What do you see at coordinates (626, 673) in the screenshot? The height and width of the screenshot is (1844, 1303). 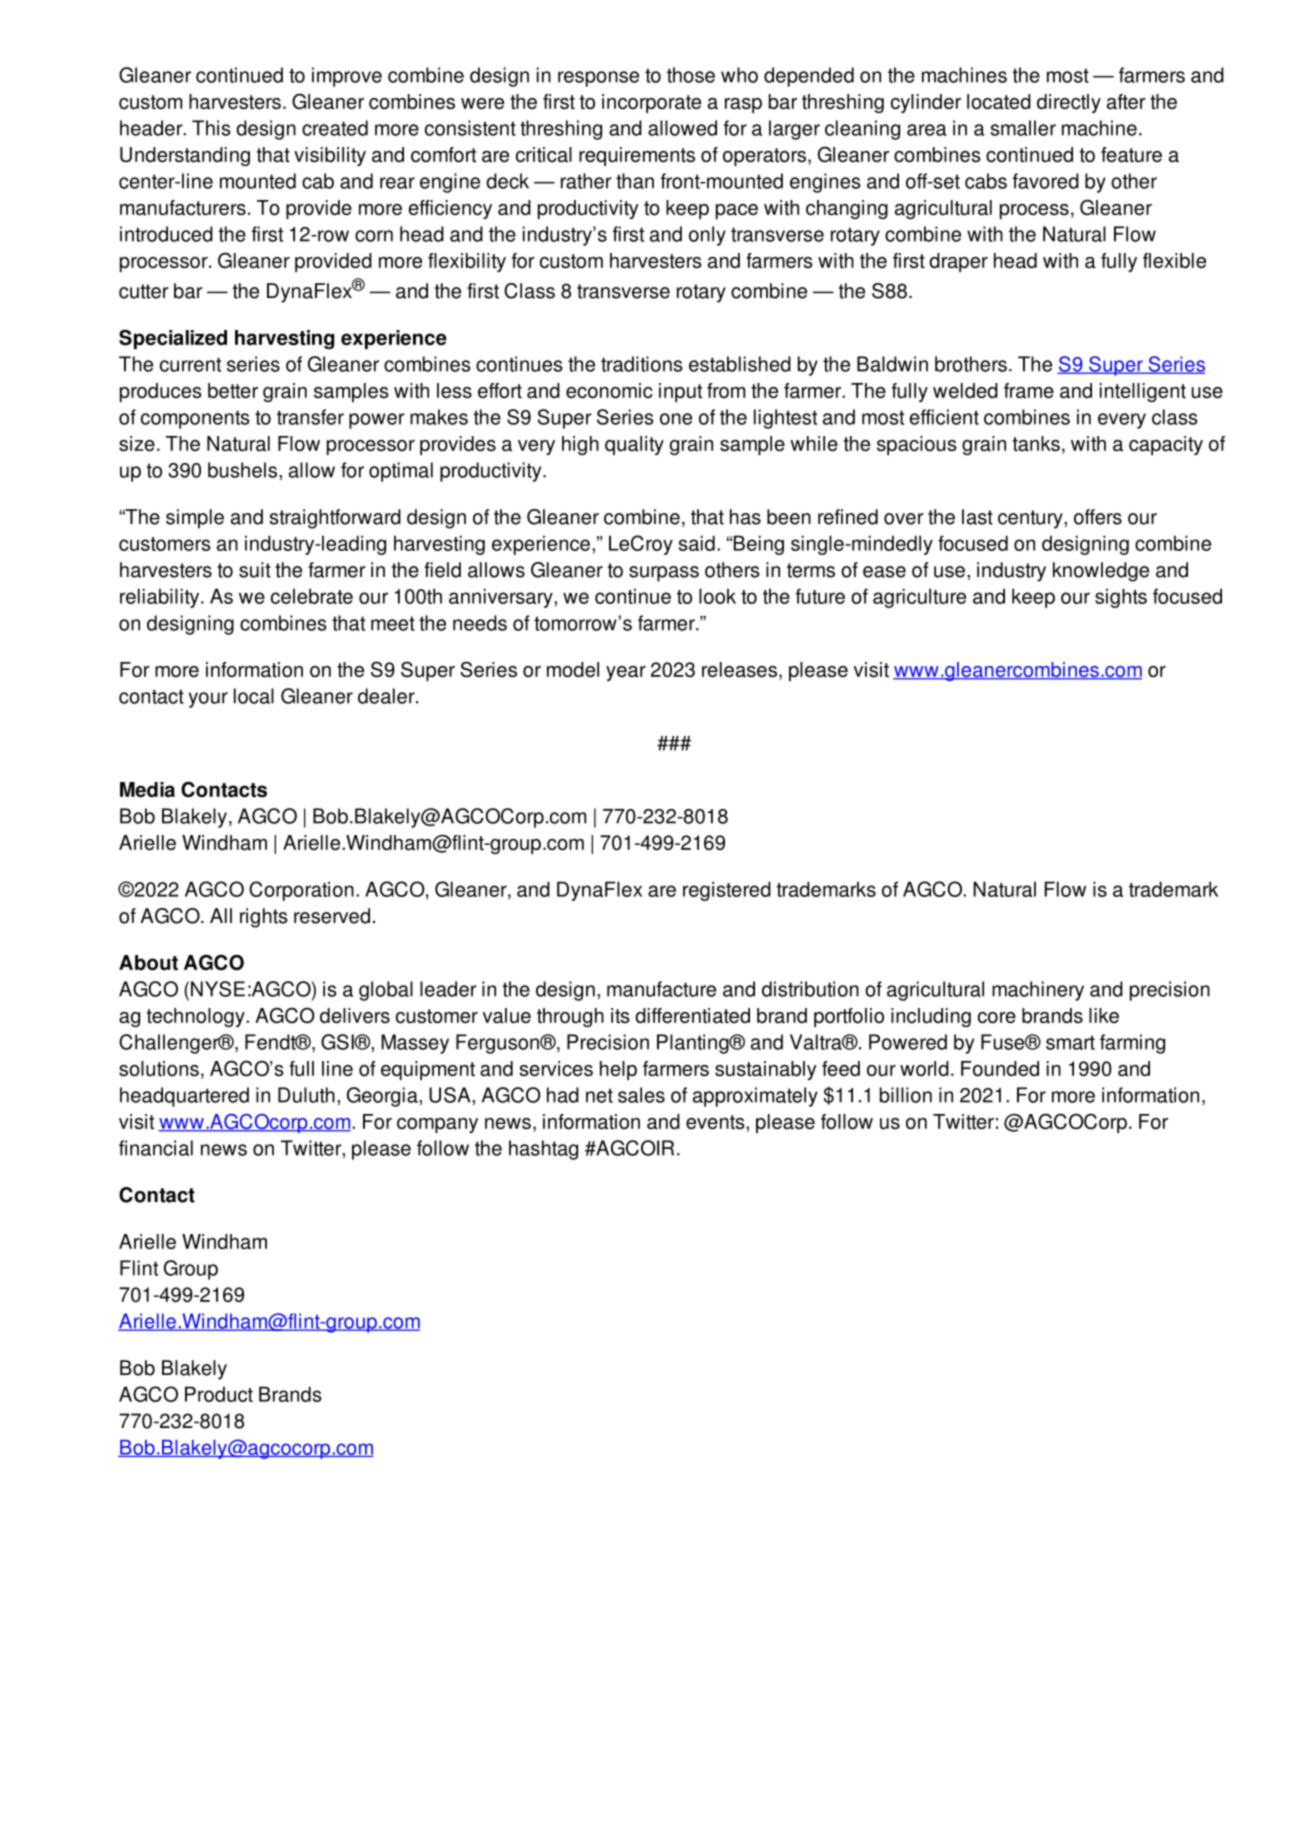 I see `year` at bounding box center [626, 673].
